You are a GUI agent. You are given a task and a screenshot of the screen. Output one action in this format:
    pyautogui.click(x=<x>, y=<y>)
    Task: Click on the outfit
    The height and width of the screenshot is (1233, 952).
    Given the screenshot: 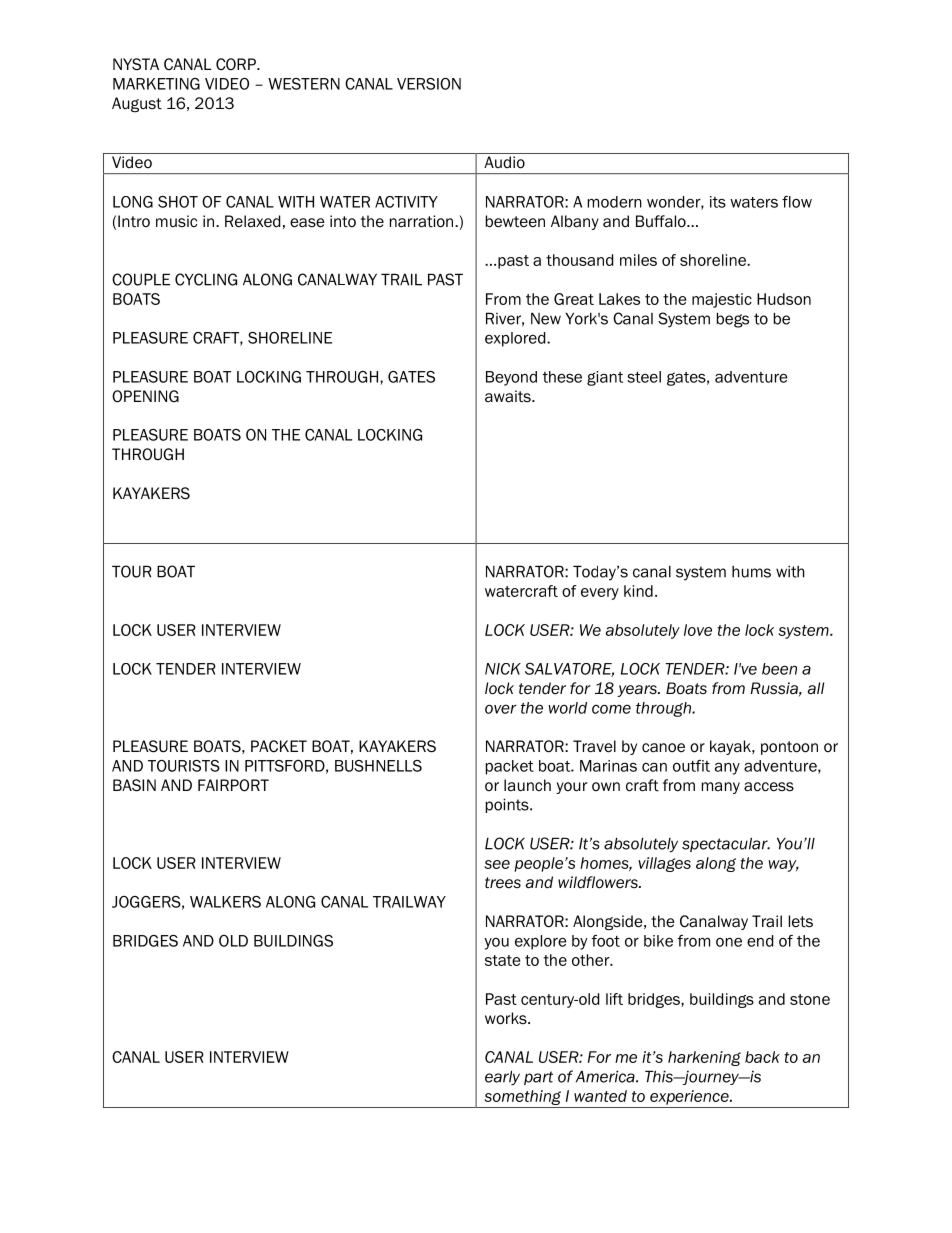 What is the action you would take?
    pyautogui.click(x=691, y=766)
